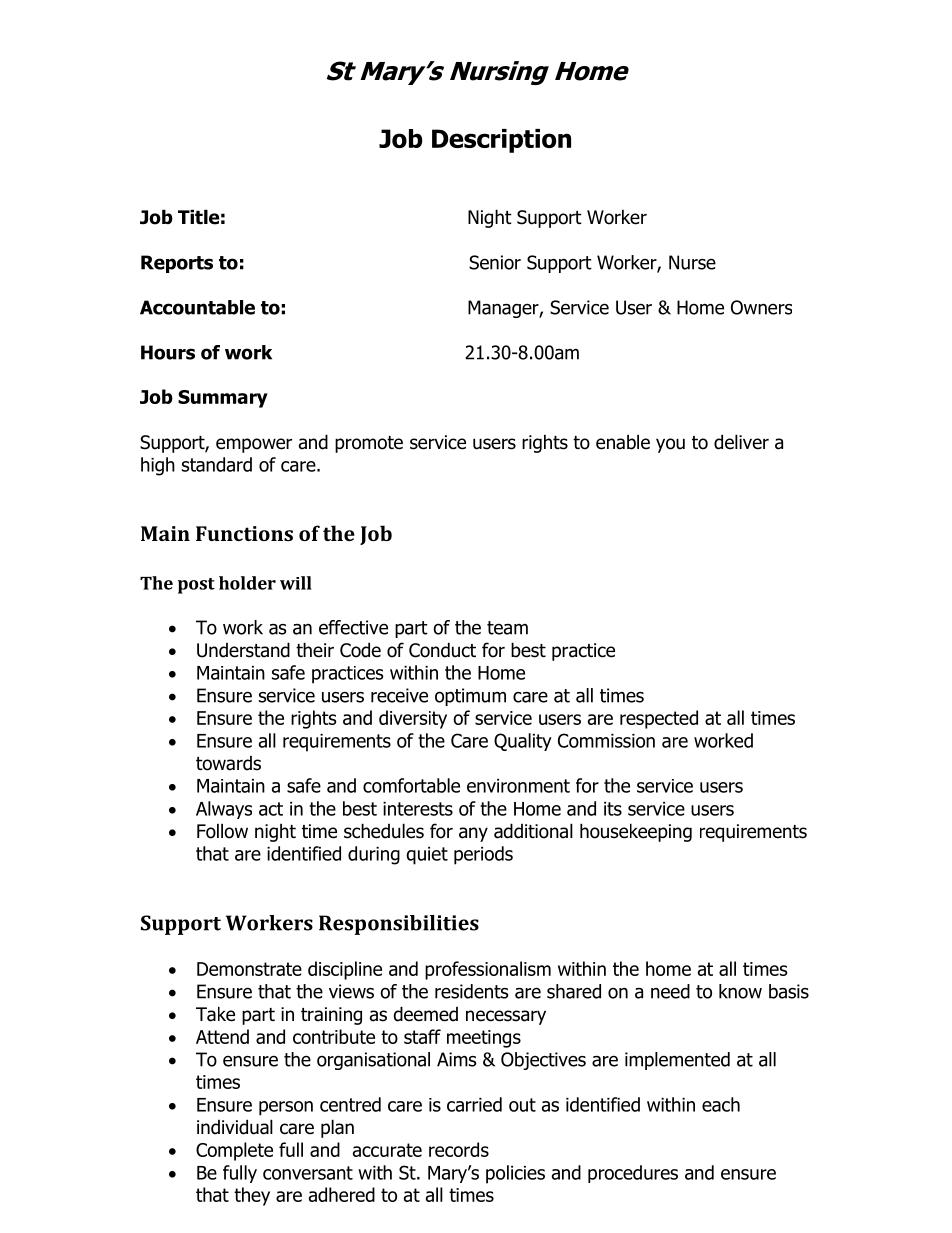  I want to click on Reports, so click(177, 264).
